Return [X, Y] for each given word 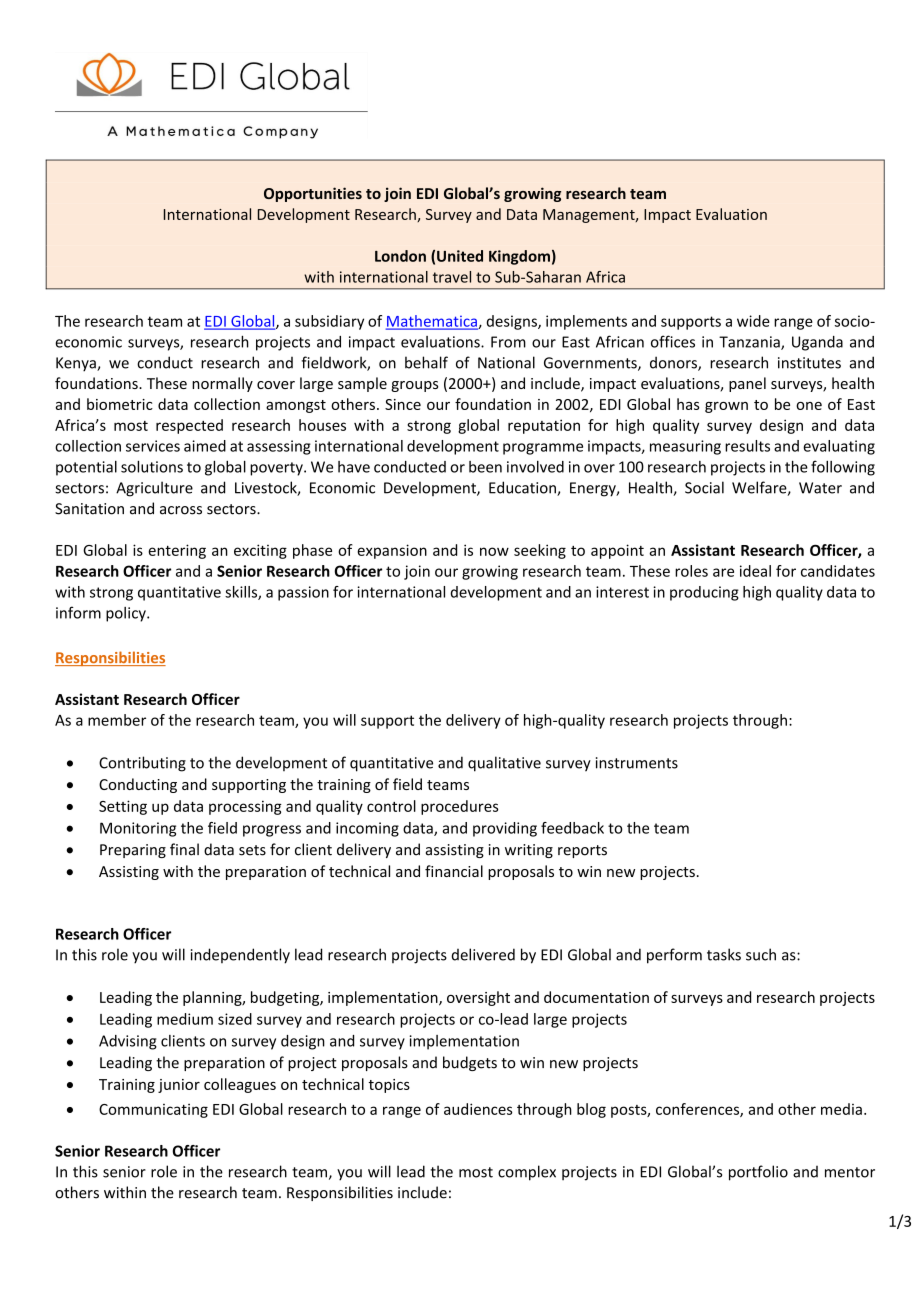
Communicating [153, 1111]
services [153, 446]
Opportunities [313, 194]
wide [753, 321]
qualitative [504, 764]
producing [704, 593]
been [485, 467]
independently [240, 956]
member [117, 720]
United [460, 256]
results [747, 446]
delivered [483, 954]
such [761, 954]
